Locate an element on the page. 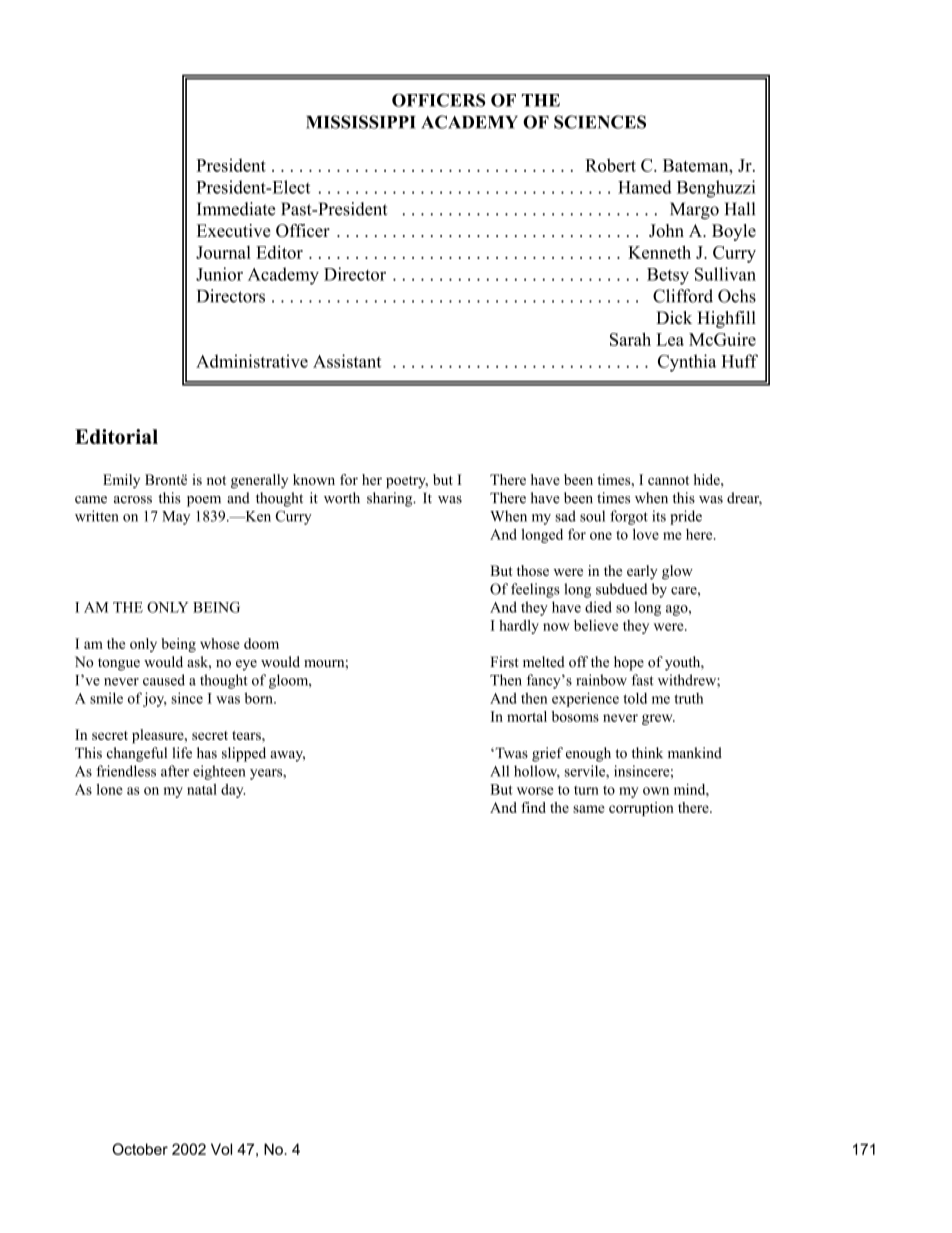 The width and height of the document is (952, 1233). Administrative is located at coordinates (252, 361).
